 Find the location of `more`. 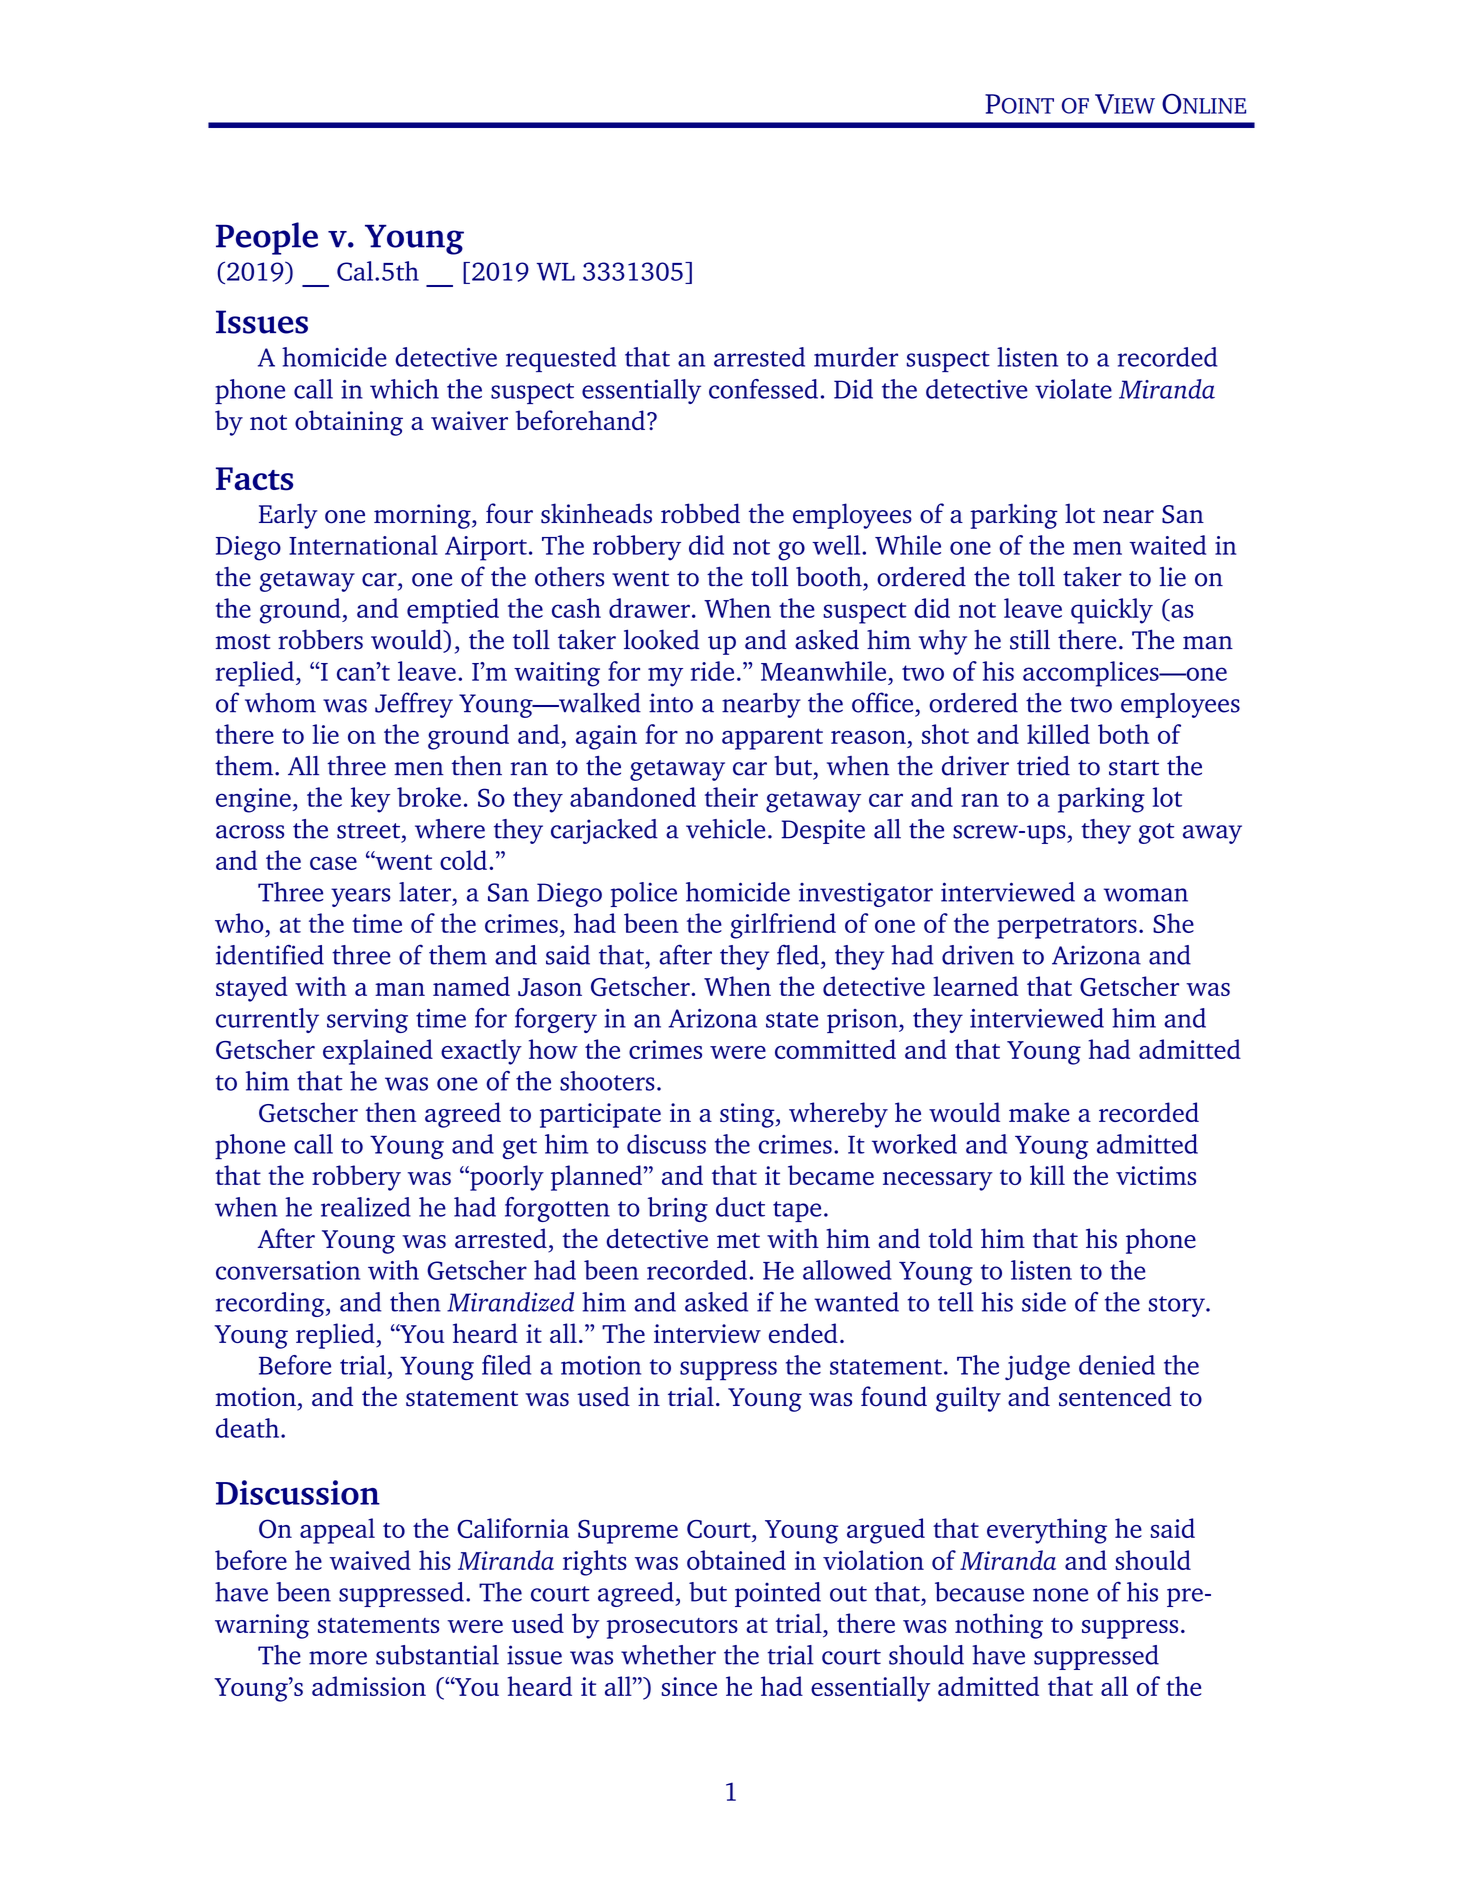

more is located at coordinates (338, 1658).
